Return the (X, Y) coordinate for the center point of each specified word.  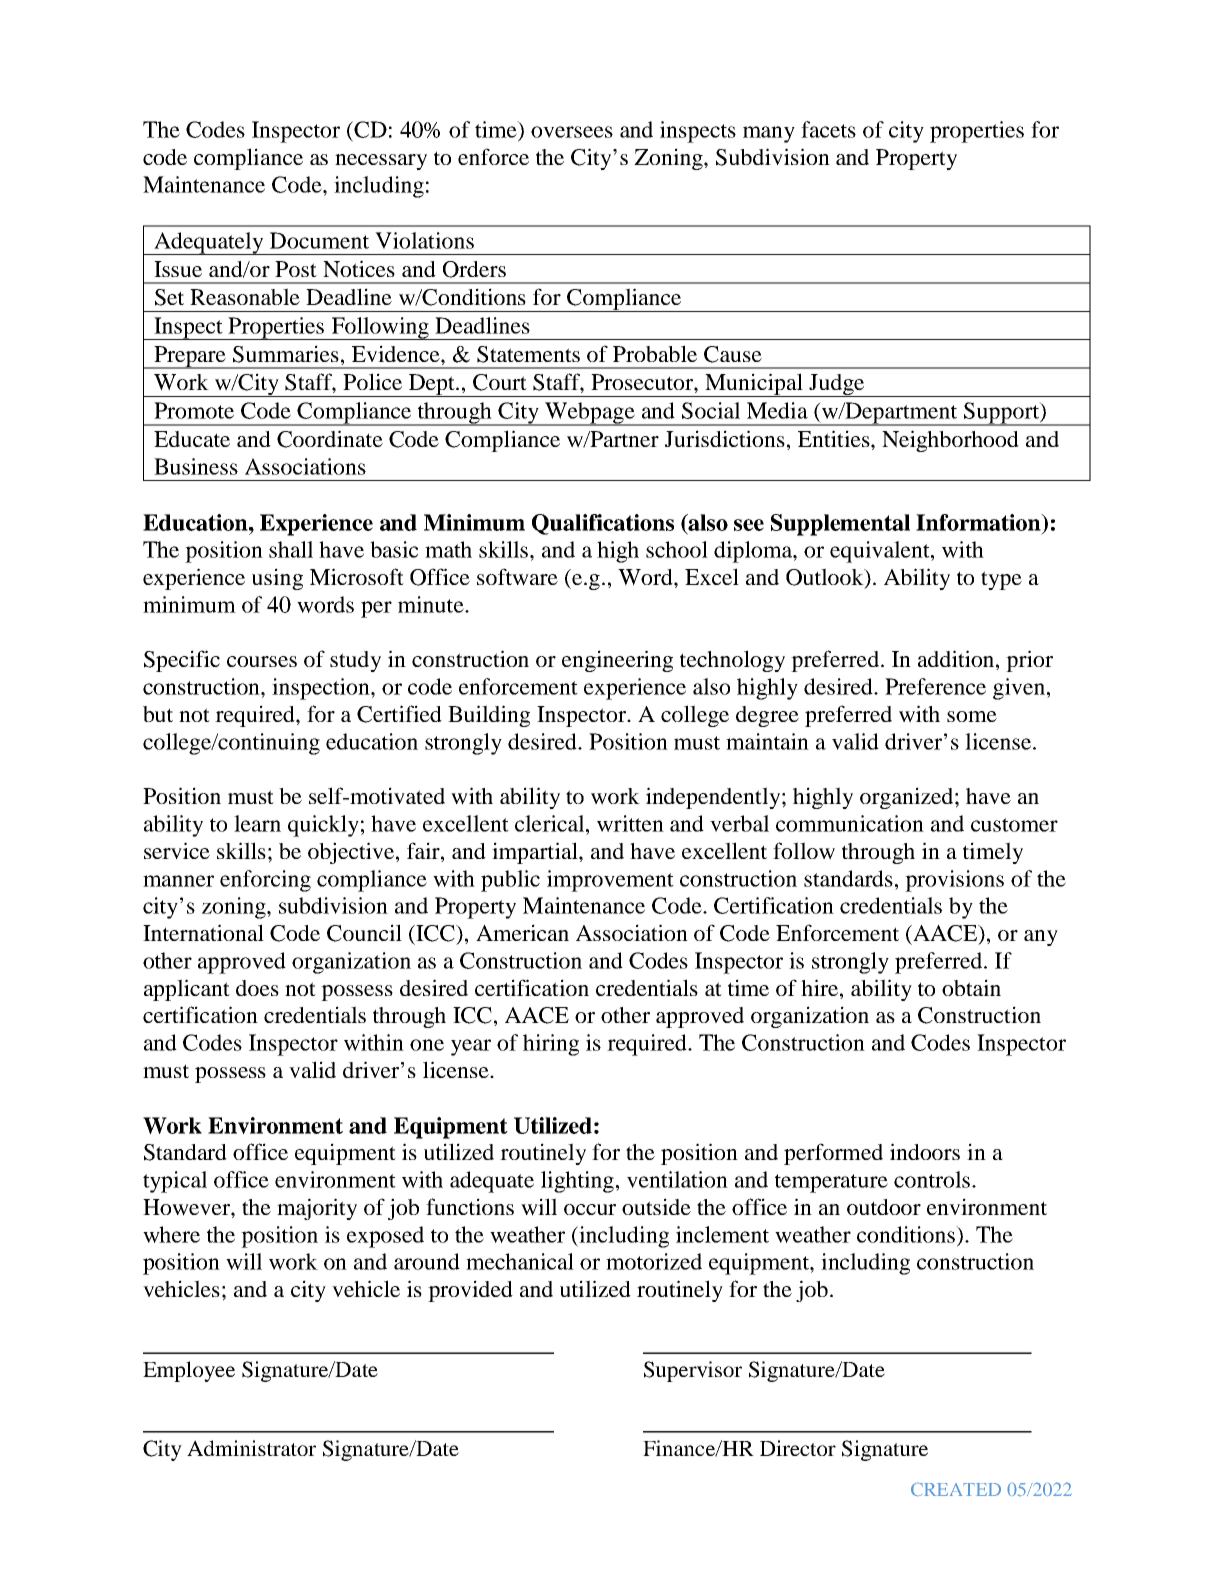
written (630, 823)
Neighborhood (950, 441)
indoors (925, 1151)
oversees (572, 132)
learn (257, 823)
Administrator (251, 1448)
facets (828, 129)
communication (850, 823)
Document (319, 240)
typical (175, 1182)
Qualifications (603, 524)
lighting (577, 1182)
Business (196, 466)
